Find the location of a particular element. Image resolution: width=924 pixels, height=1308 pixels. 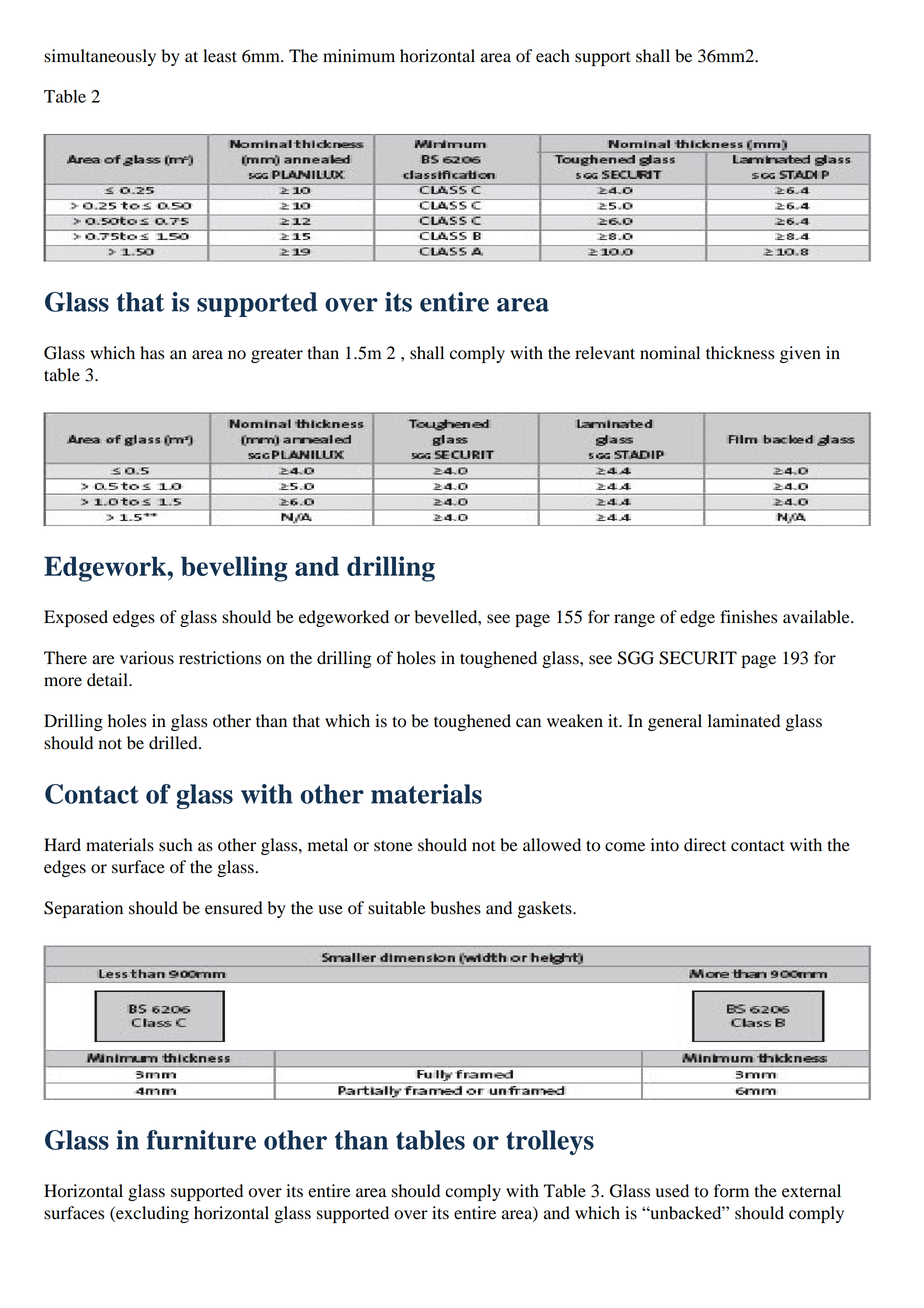

finishes is located at coordinates (748, 617).
